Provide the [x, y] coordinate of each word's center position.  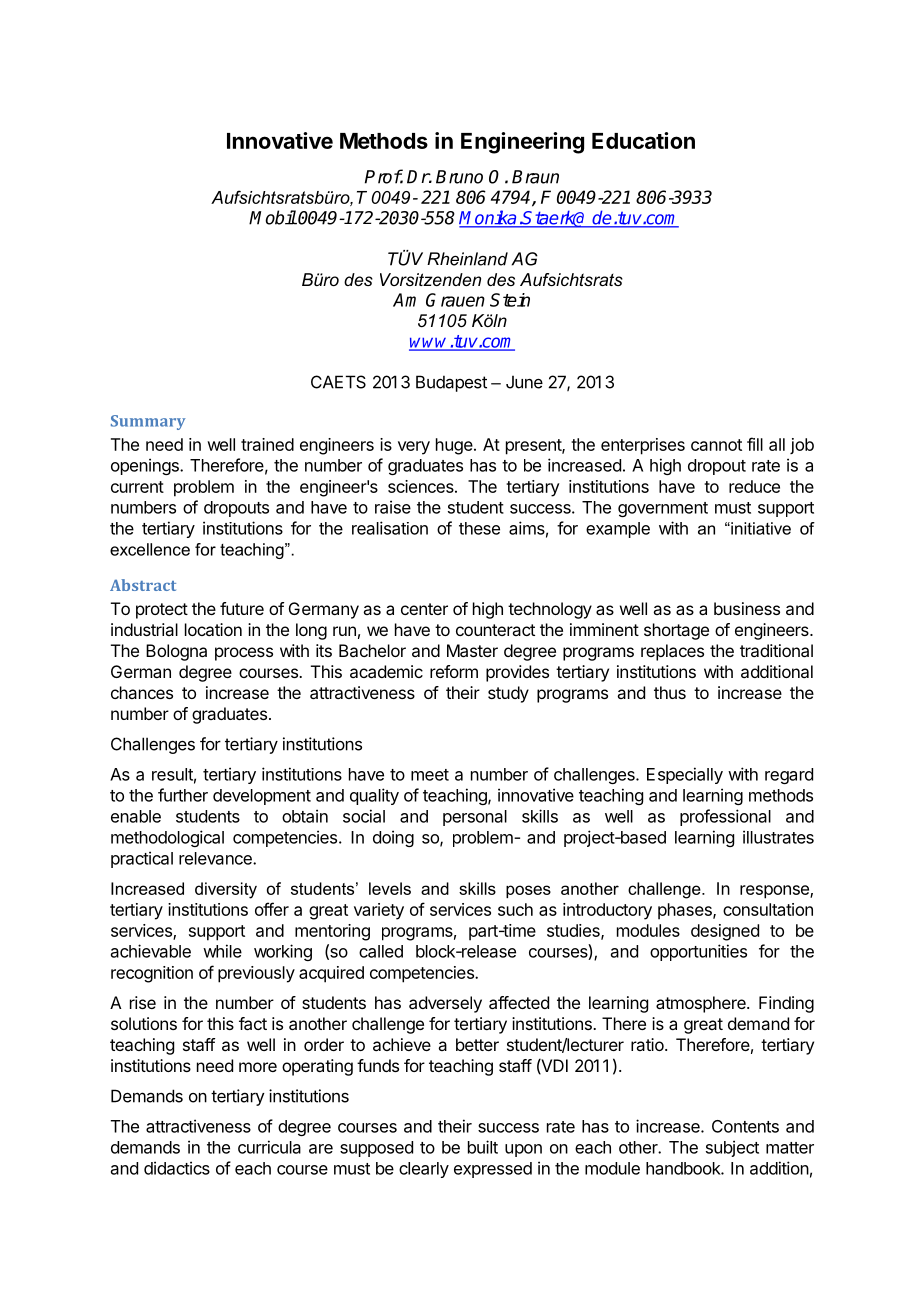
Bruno [459, 177]
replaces [672, 652]
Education [643, 140]
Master [472, 650]
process [244, 654]
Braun [535, 177]
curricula [269, 1147]
